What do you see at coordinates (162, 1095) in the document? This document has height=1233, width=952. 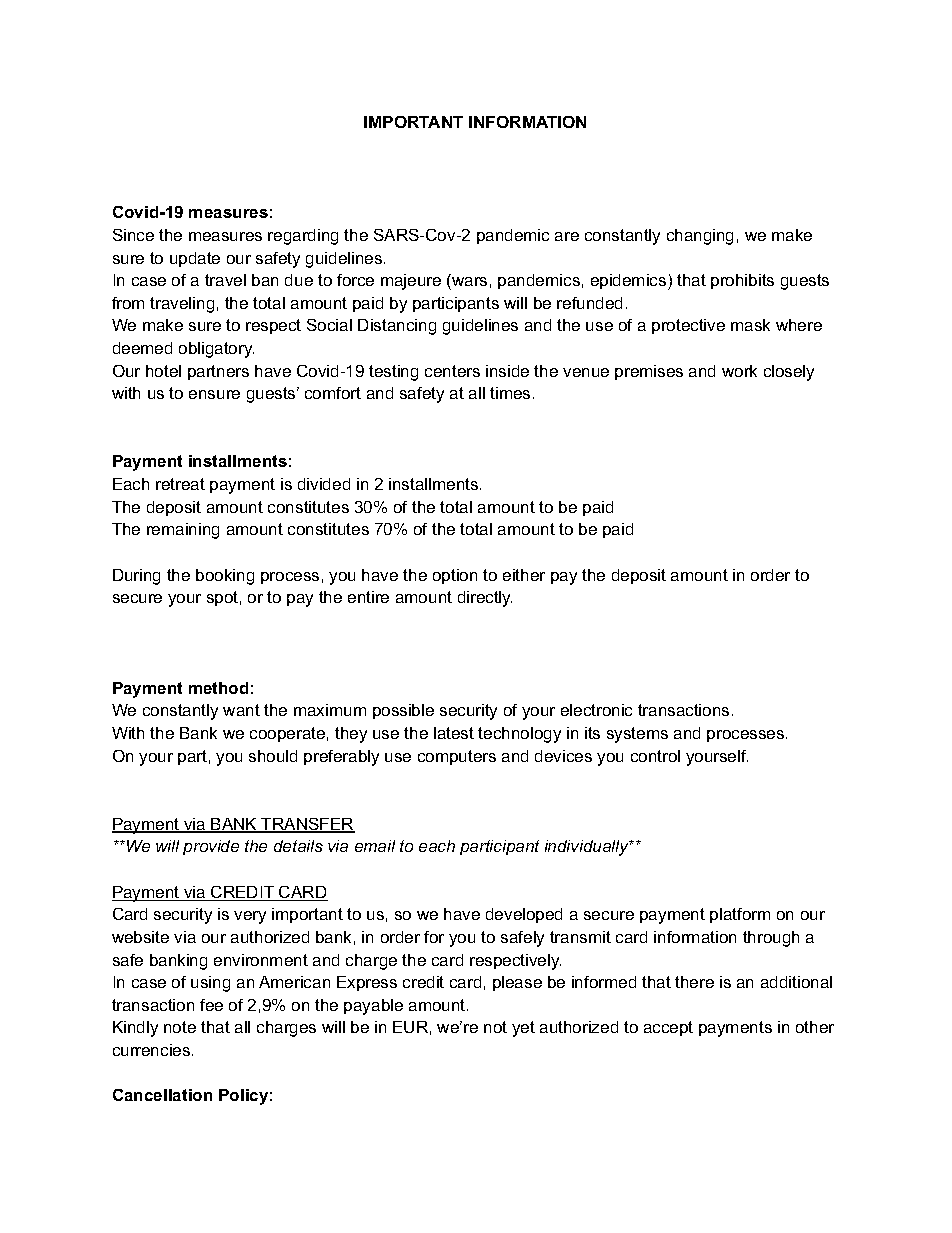 I see `Cancellation` at bounding box center [162, 1095].
